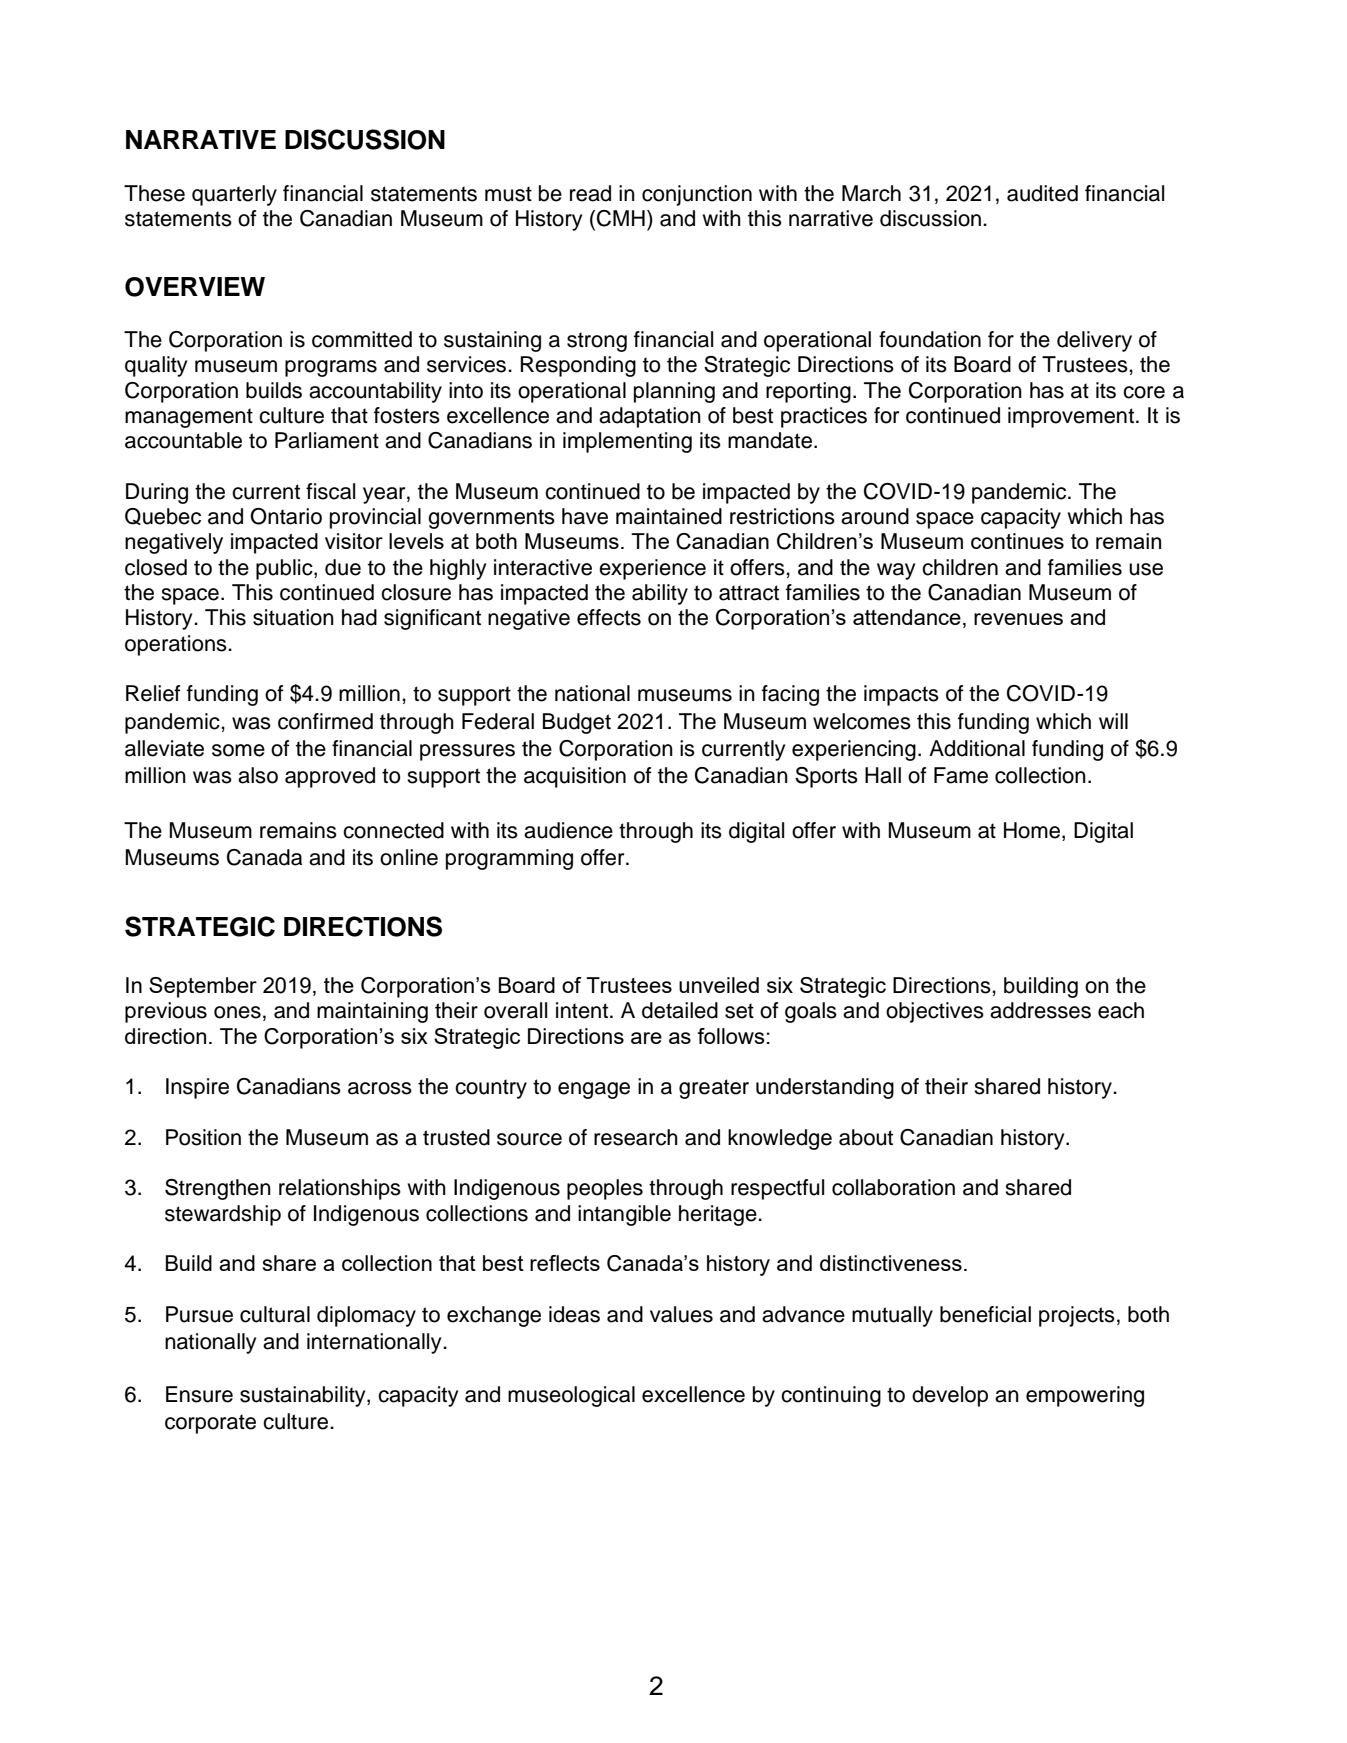 The height and width of the screenshot is (1743, 1347). What do you see at coordinates (237, 1012) in the screenshot?
I see `ones` at bounding box center [237, 1012].
